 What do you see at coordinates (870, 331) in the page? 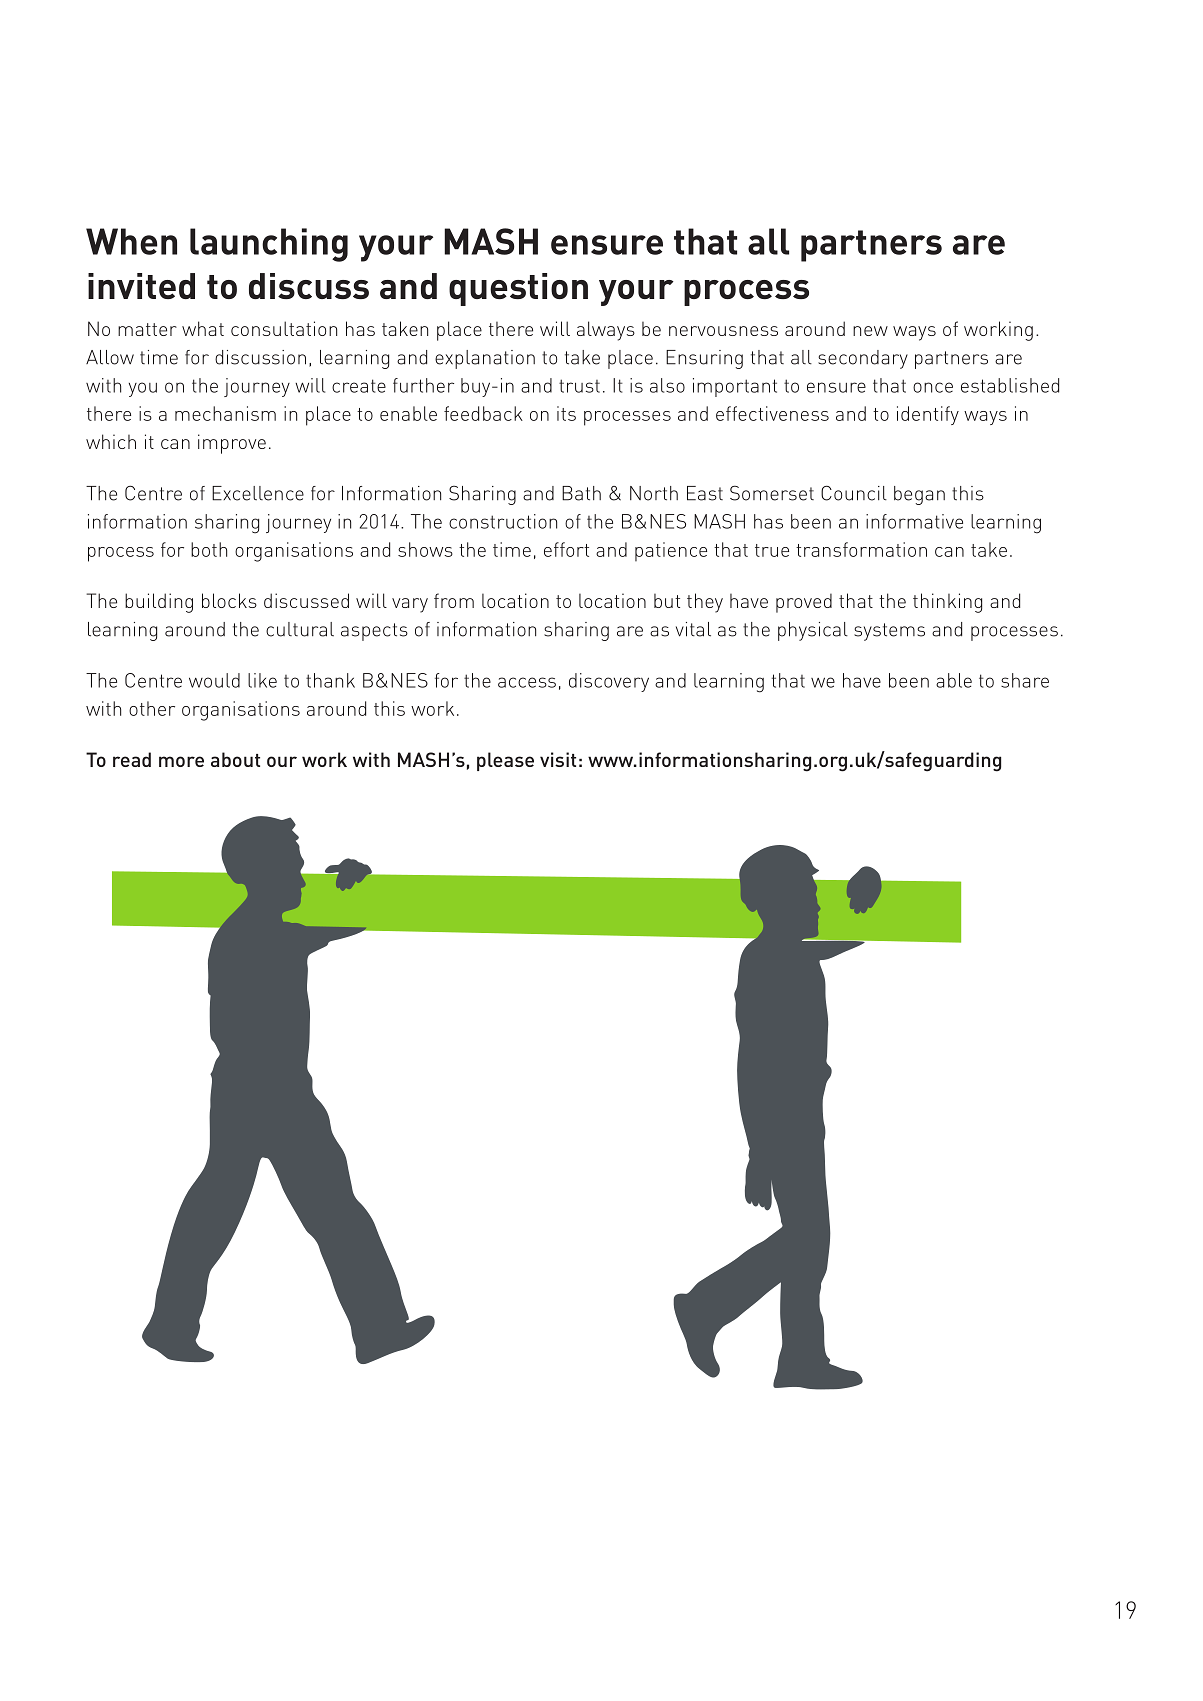
I see `new` at bounding box center [870, 331].
